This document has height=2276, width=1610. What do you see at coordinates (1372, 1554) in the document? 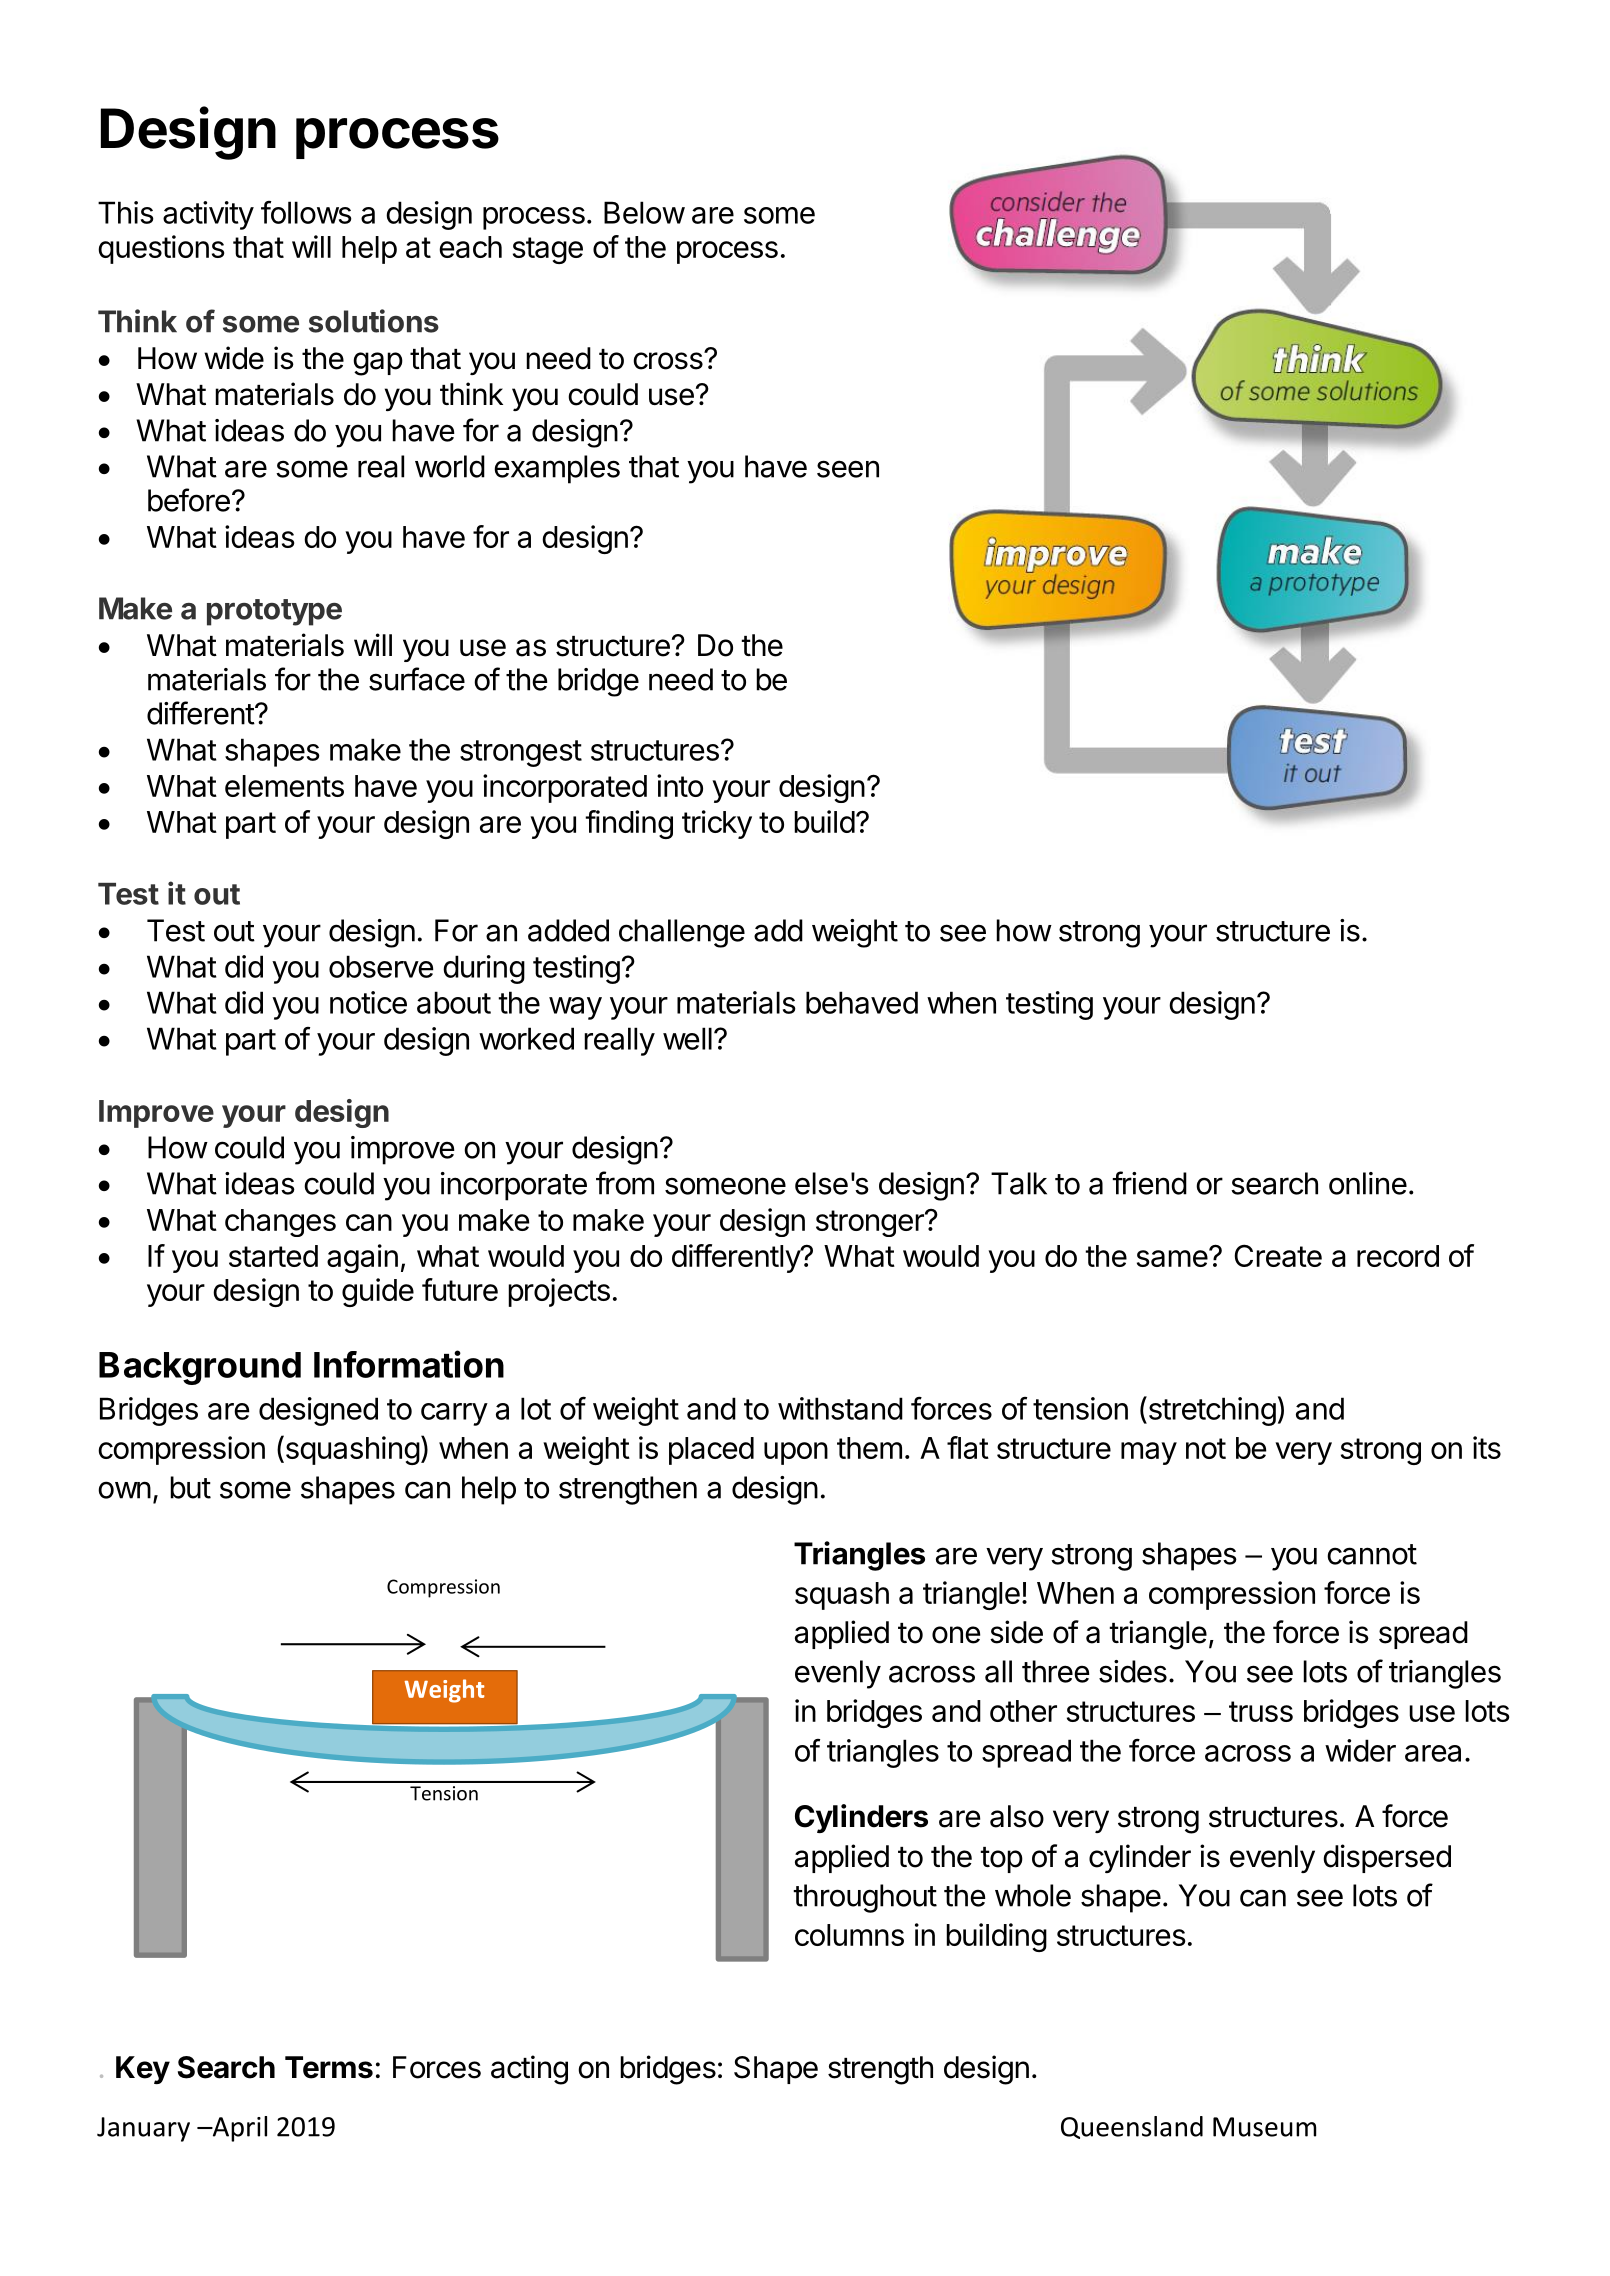
I see `cannot` at bounding box center [1372, 1554].
